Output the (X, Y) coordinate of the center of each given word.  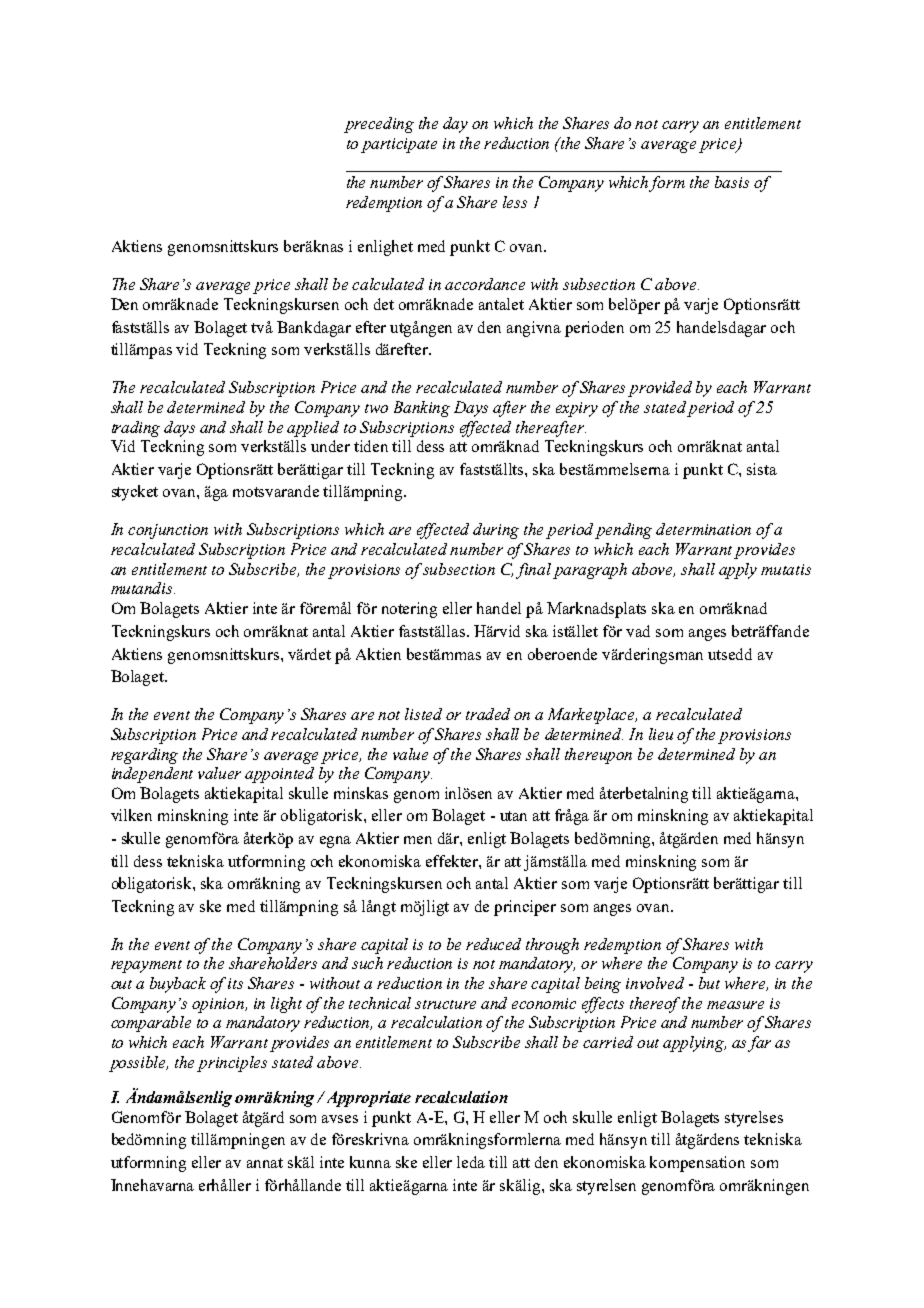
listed (423, 714)
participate (399, 145)
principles (232, 1064)
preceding (379, 125)
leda (471, 1162)
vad (638, 631)
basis (732, 182)
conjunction (168, 531)
